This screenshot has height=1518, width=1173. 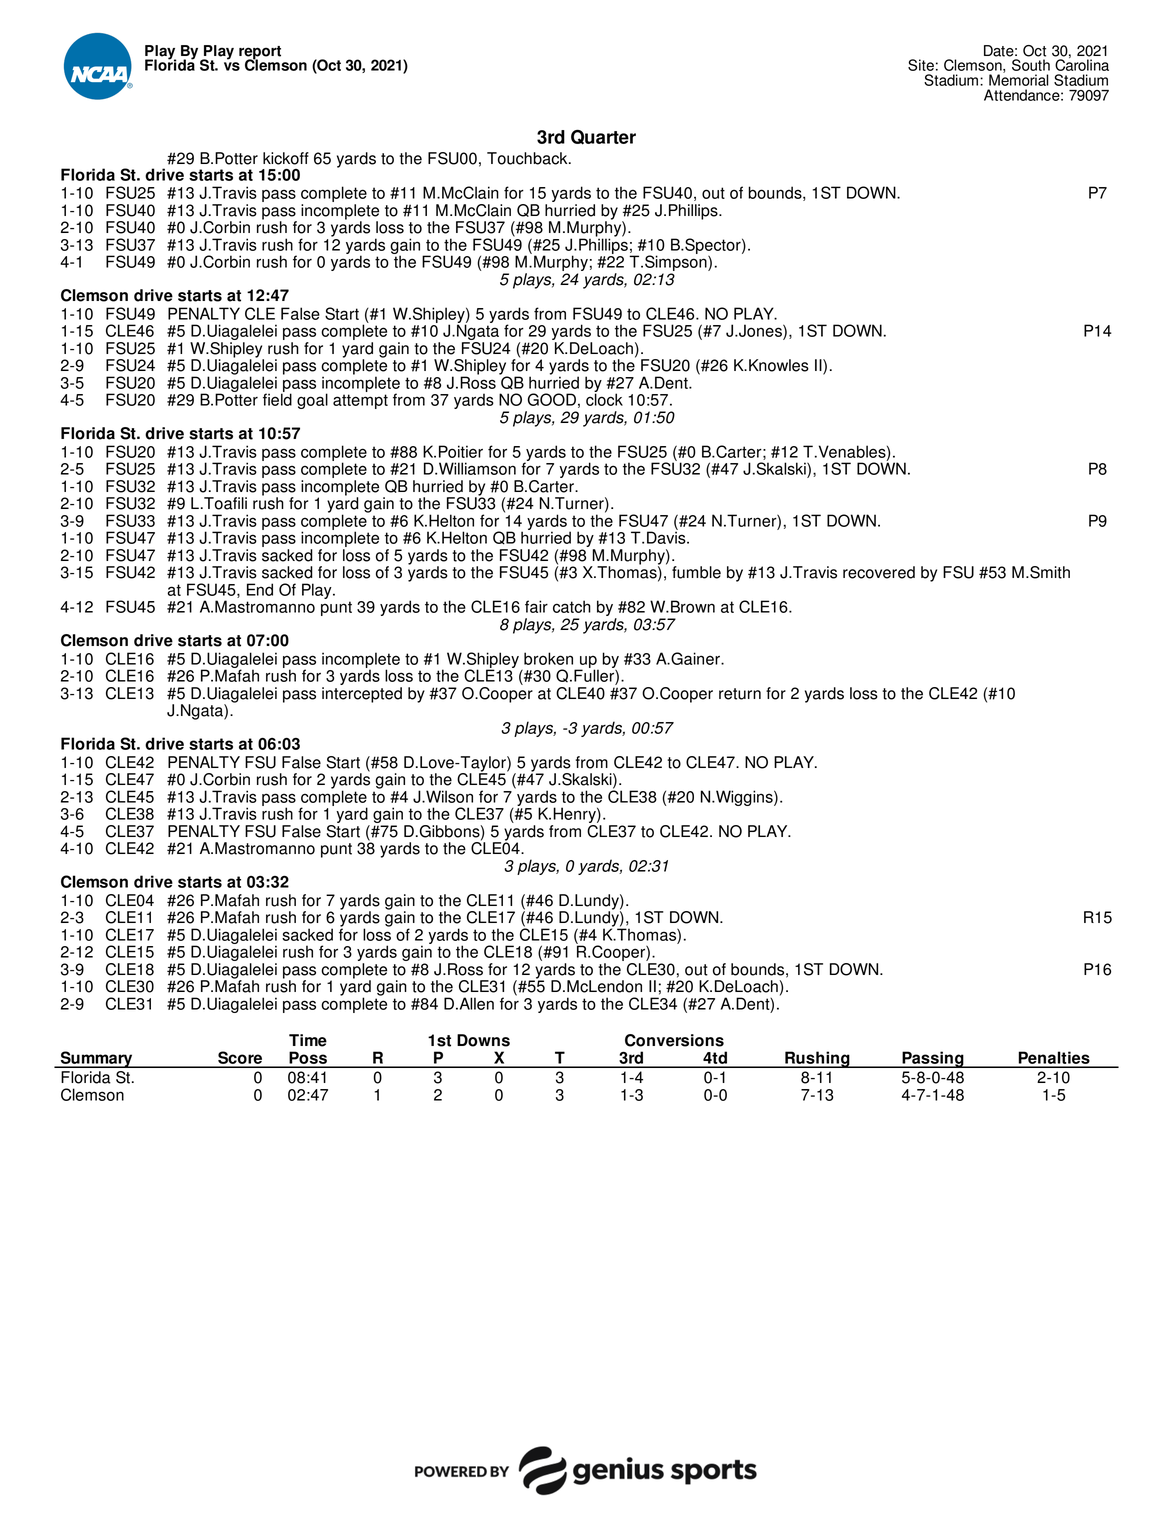 What do you see at coordinates (260, 53) in the screenshot?
I see `report` at bounding box center [260, 53].
